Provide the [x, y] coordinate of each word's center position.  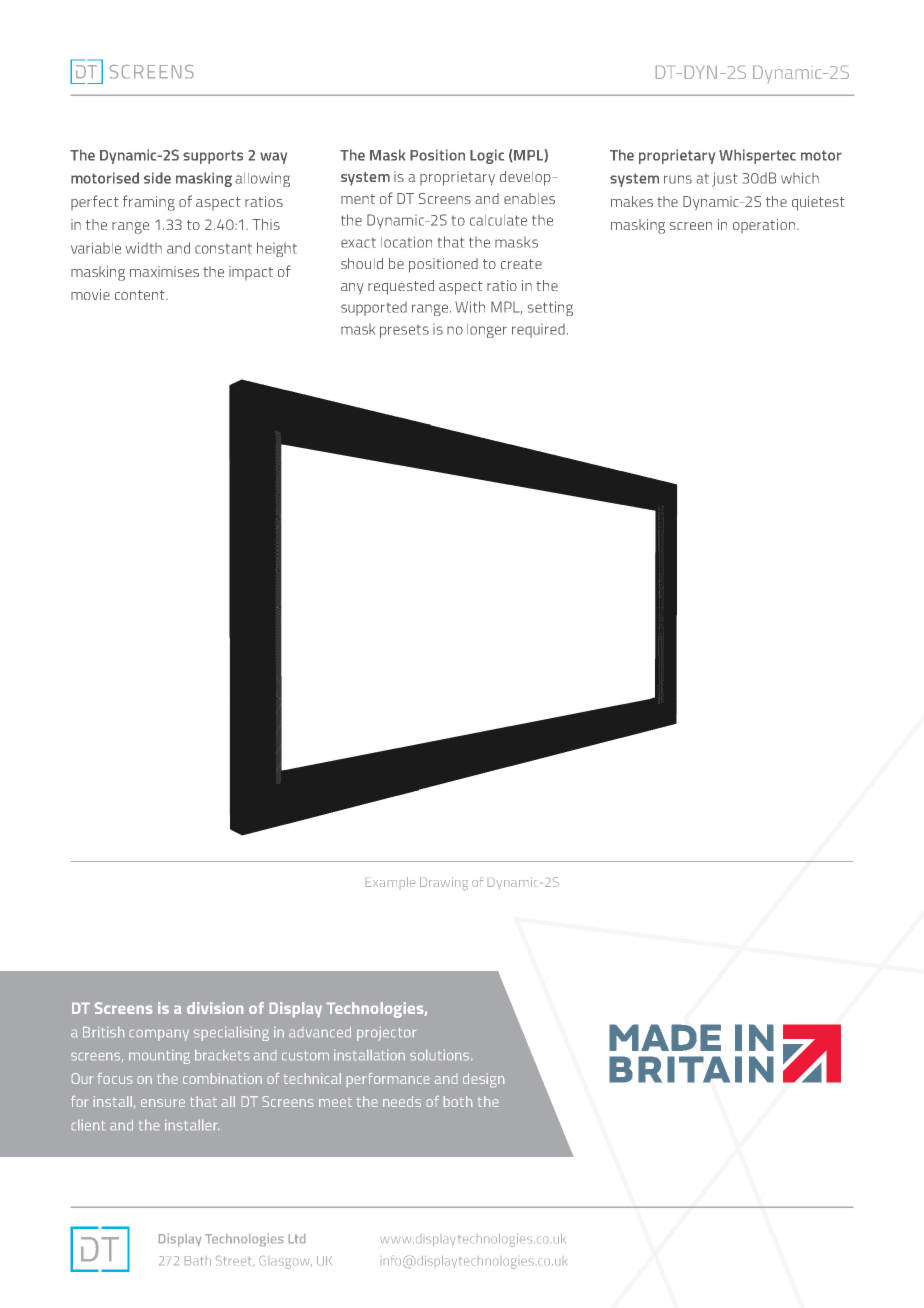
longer [487, 331]
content [141, 295]
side [157, 178]
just [724, 179]
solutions [441, 1055]
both [458, 1101]
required [538, 331]
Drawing [444, 883]
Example [390, 882]
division [215, 1008]
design [483, 1080]
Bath [198, 1260]
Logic [487, 156]
